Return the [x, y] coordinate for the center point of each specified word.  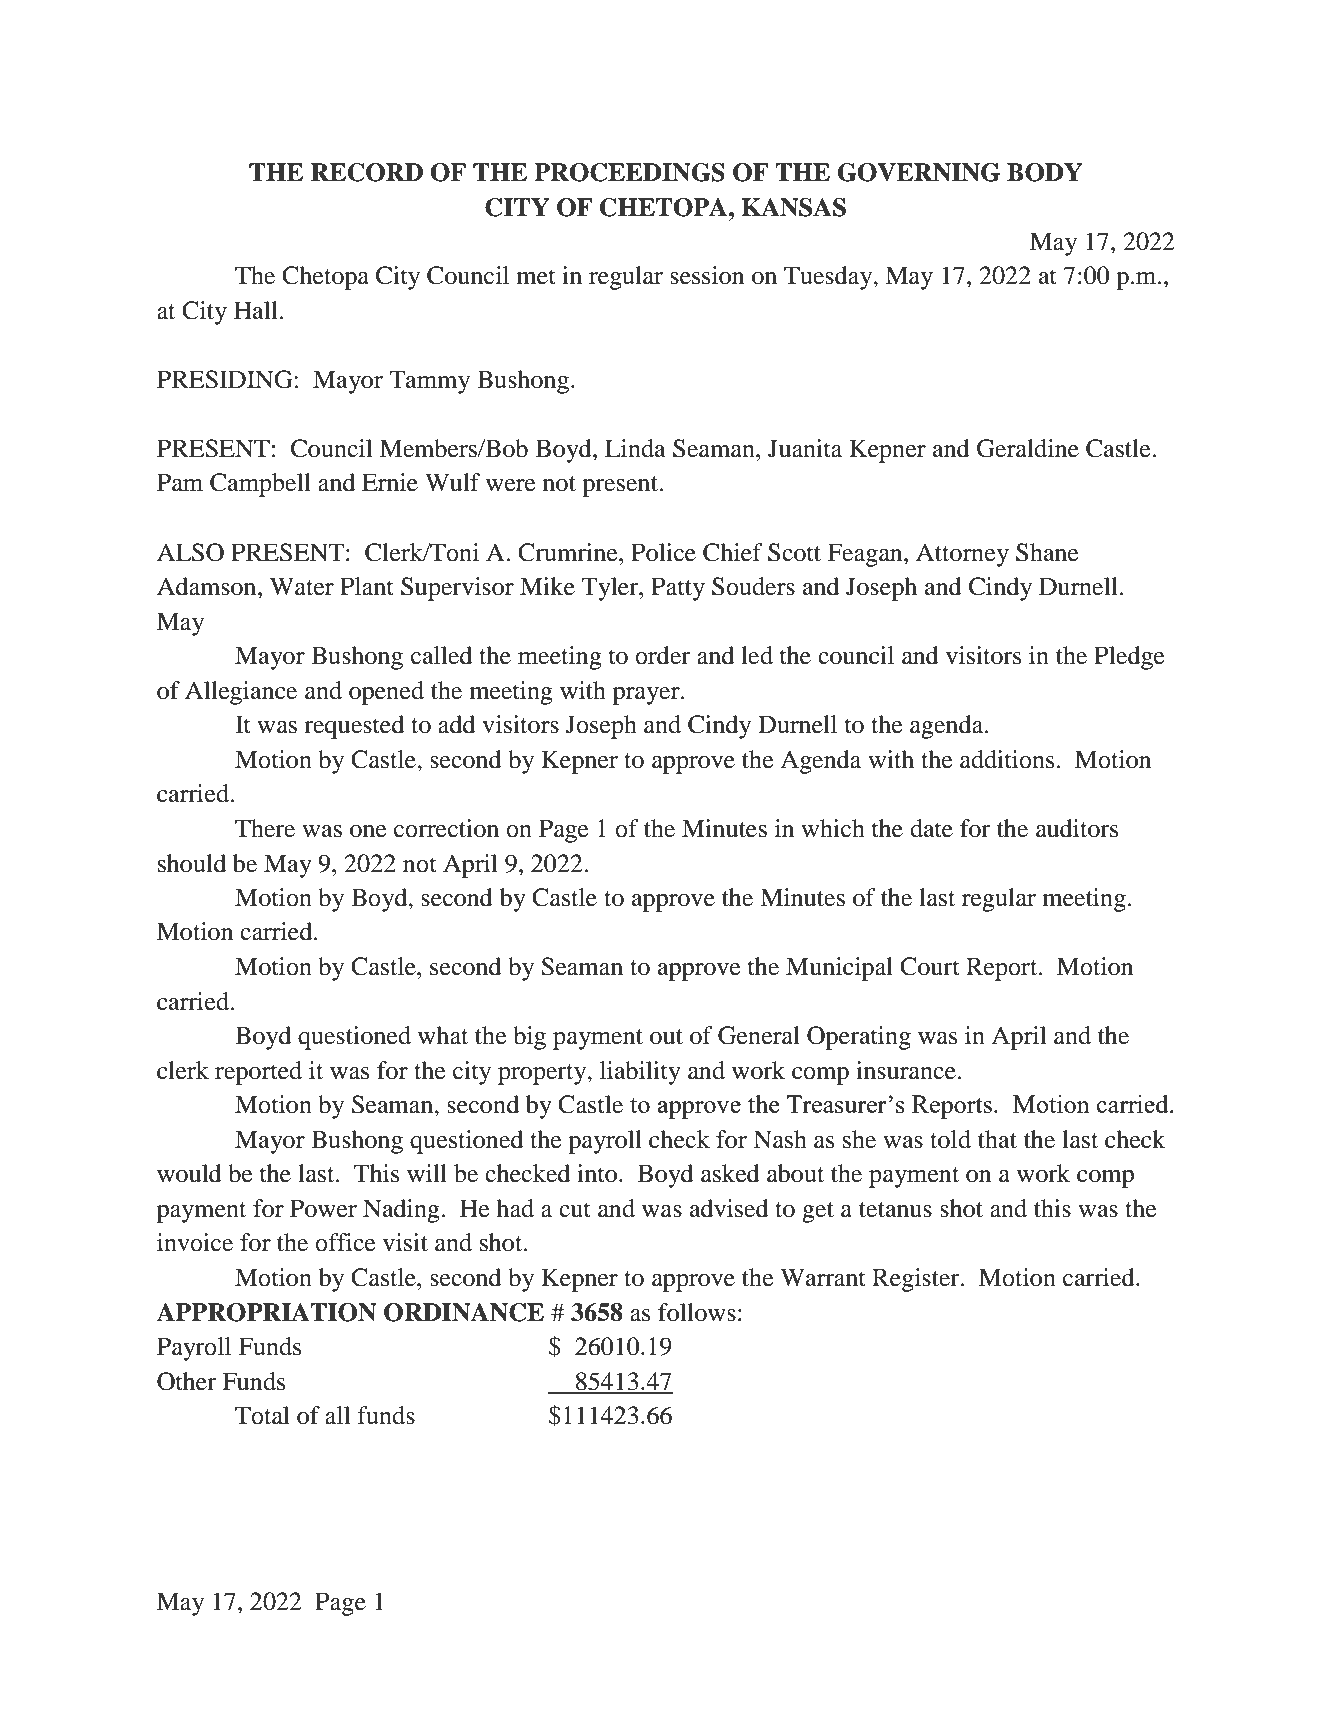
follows [697, 1312]
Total [262, 1415]
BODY [1045, 172]
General [759, 1035]
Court [930, 966]
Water [302, 586]
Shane [1047, 552]
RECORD [367, 172]
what [443, 1035]
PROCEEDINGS [629, 172]
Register [917, 1280]
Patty [678, 589]
